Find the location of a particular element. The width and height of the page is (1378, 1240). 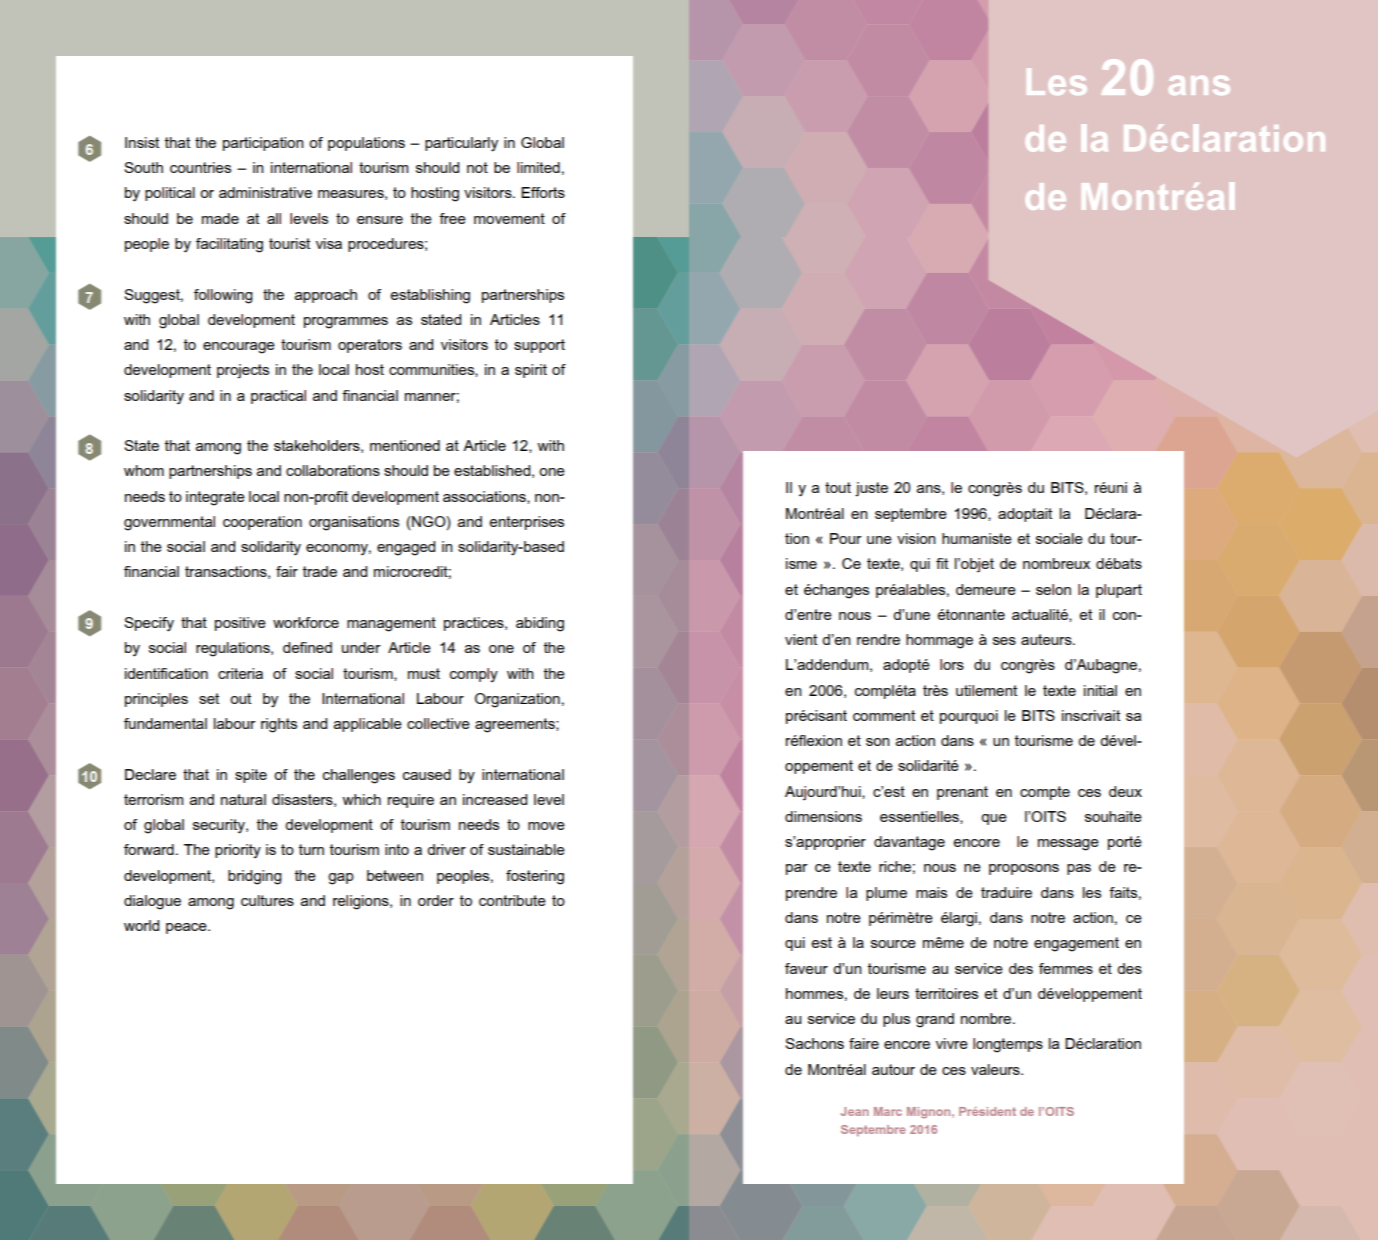

peace is located at coordinates (187, 928).
